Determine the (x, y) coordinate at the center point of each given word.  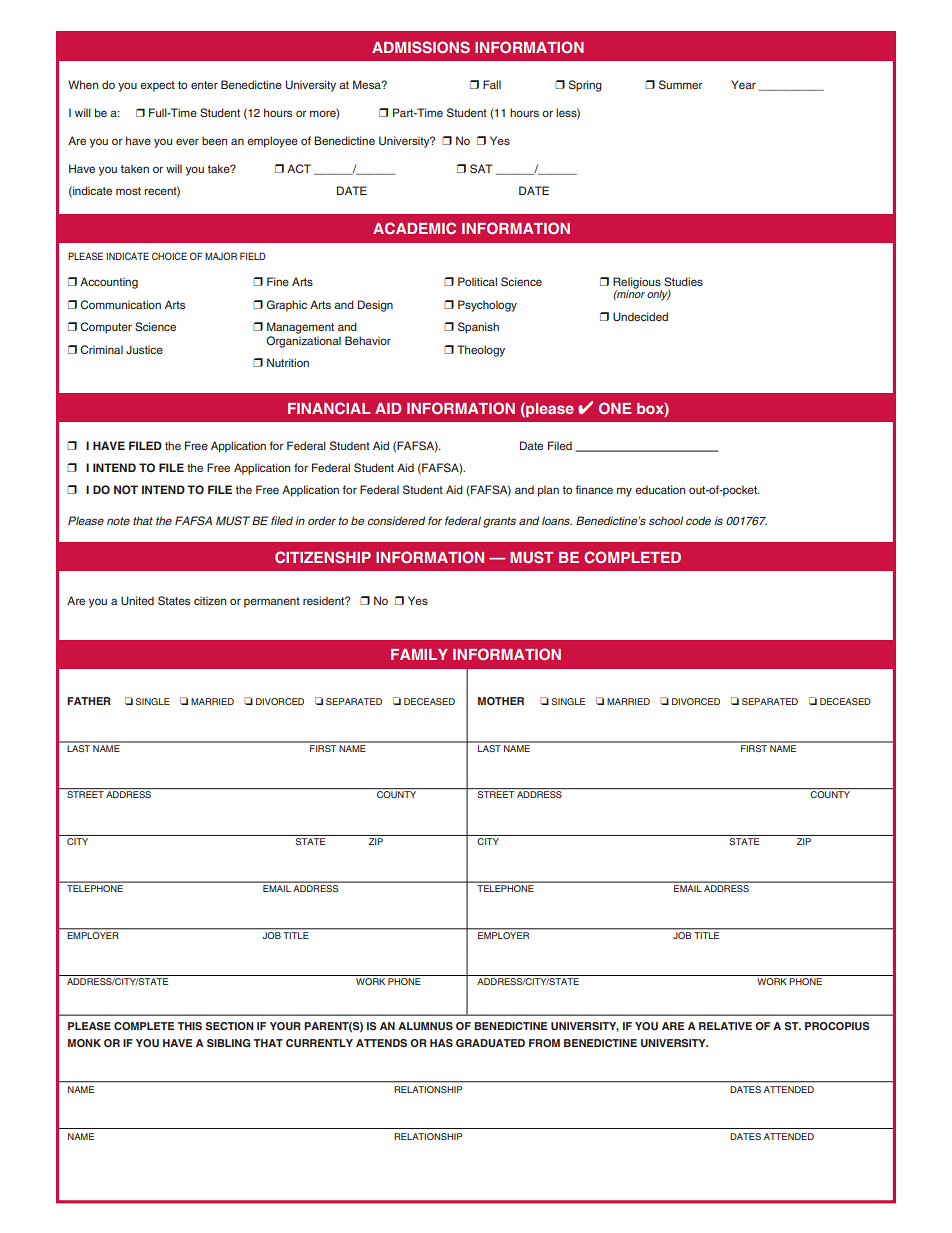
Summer (681, 84)
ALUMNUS (425, 1026)
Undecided (640, 316)
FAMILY (419, 654)
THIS (189, 1026)
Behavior (368, 340)
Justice (144, 349)
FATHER (89, 701)
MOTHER (501, 701)
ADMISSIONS (421, 47)
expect (157, 86)
